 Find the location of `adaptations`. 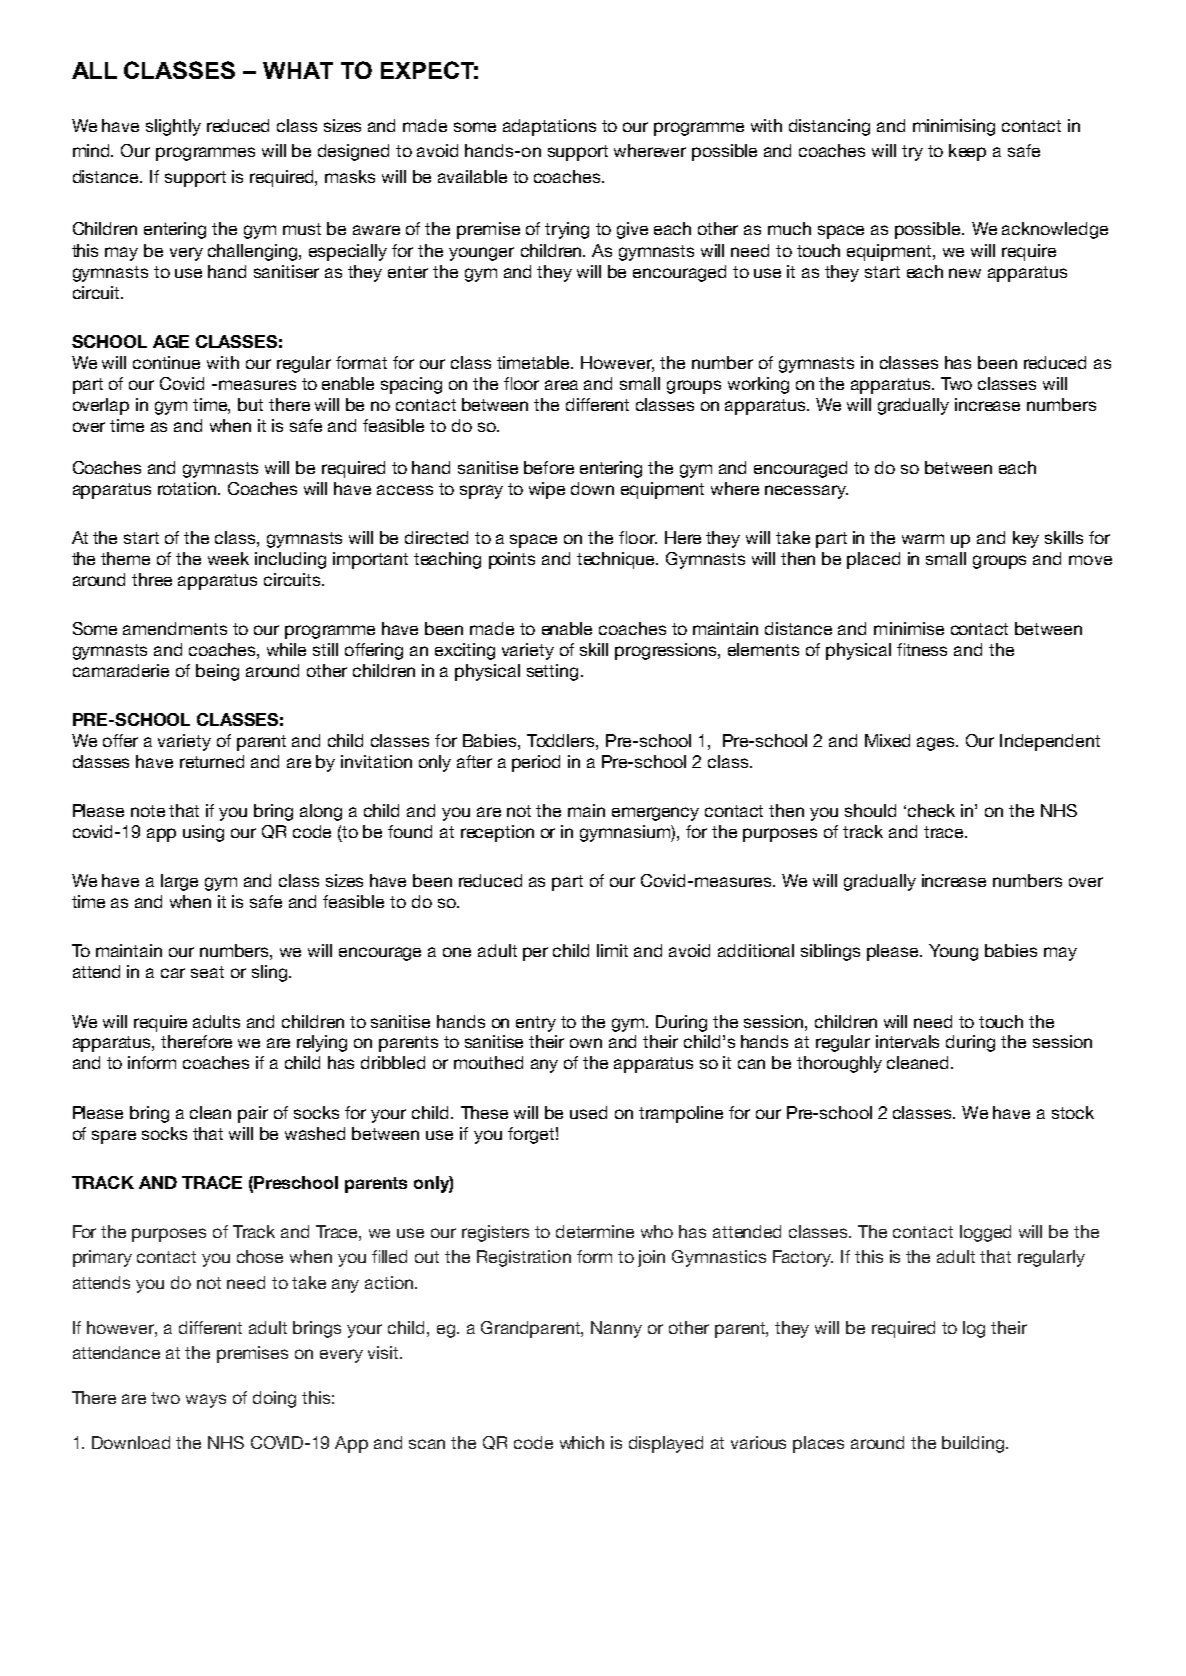

adaptations is located at coordinates (549, 127).
